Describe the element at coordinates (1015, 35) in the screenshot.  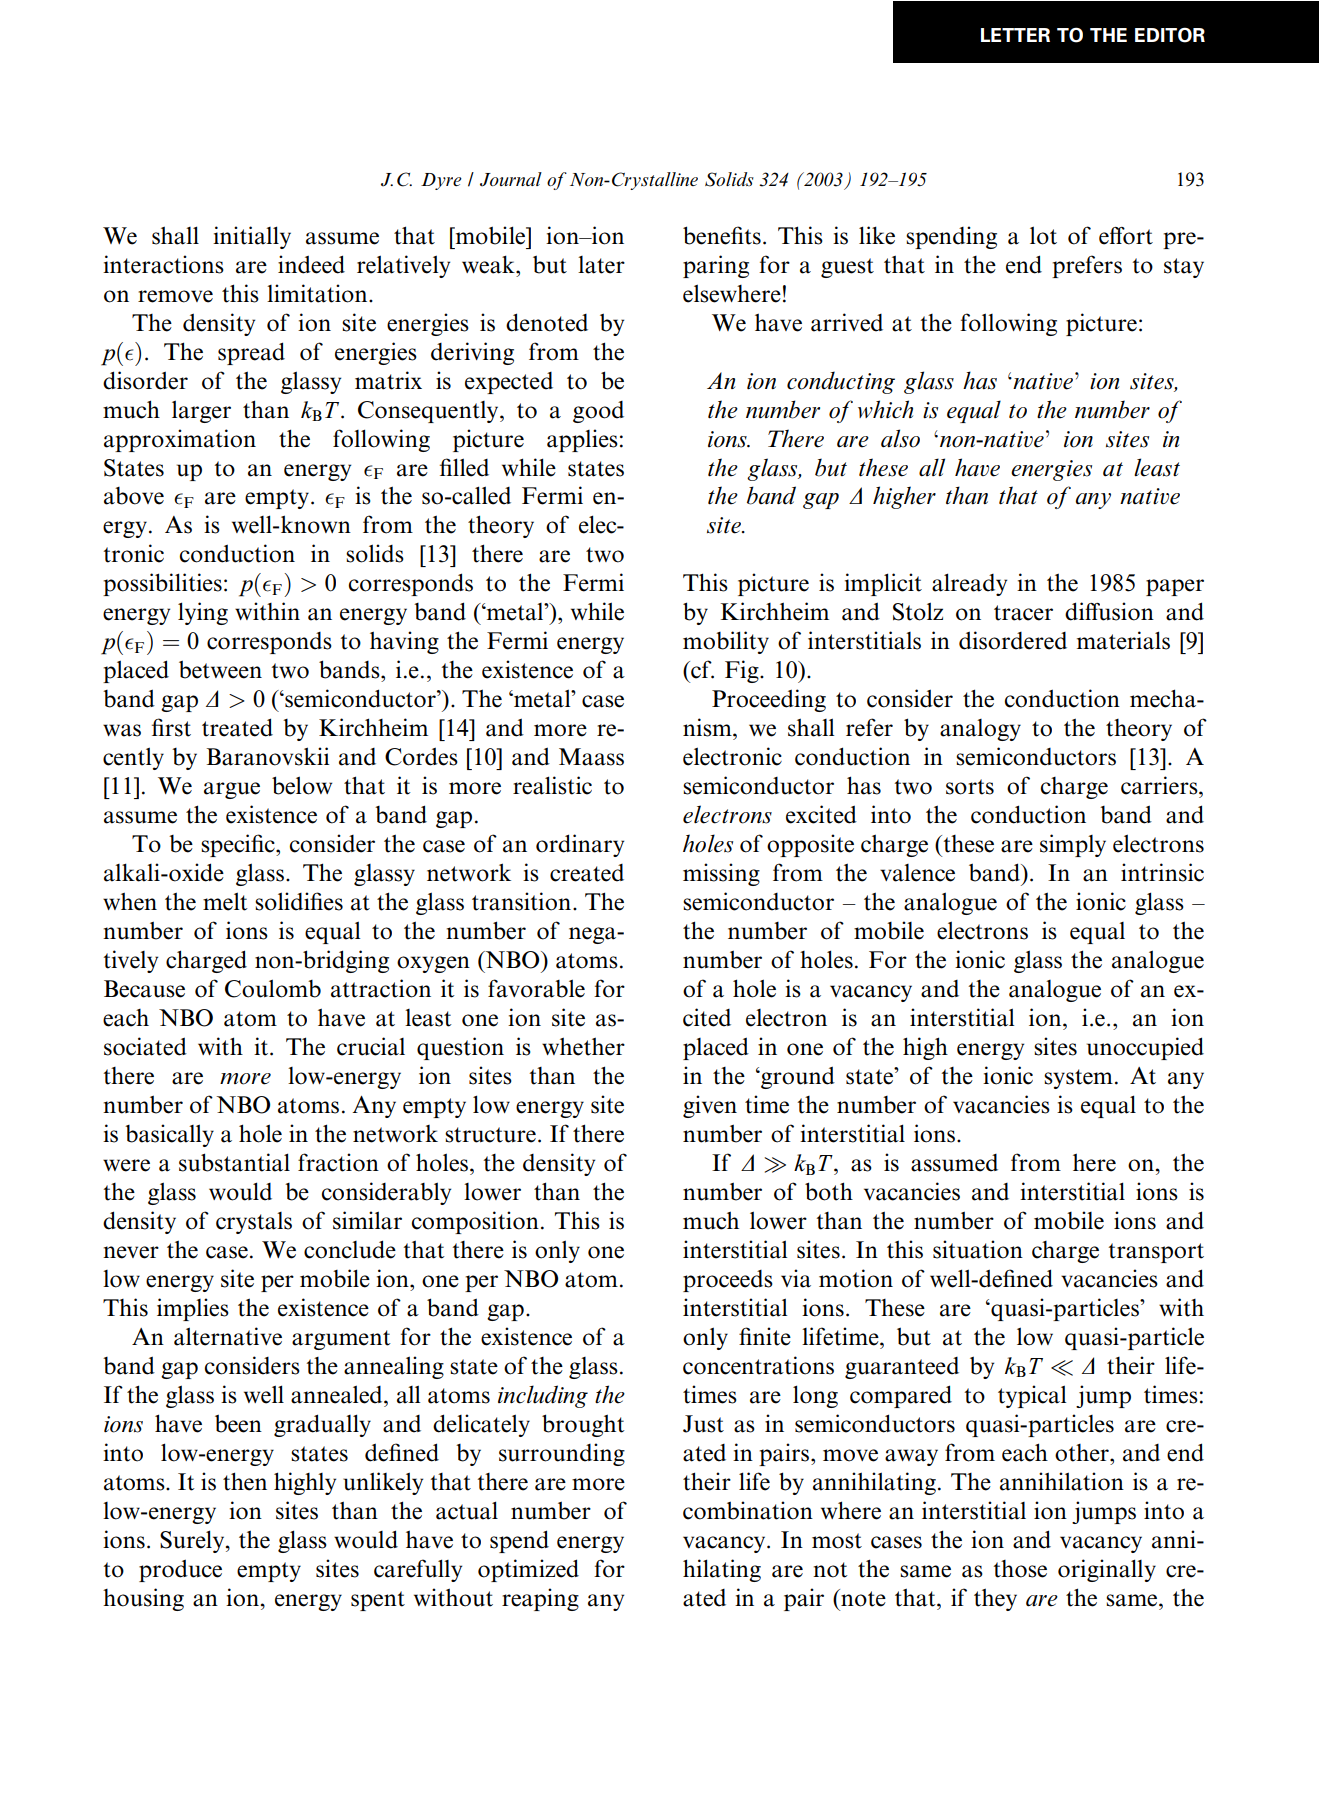
I see `LETTER` at that location.
